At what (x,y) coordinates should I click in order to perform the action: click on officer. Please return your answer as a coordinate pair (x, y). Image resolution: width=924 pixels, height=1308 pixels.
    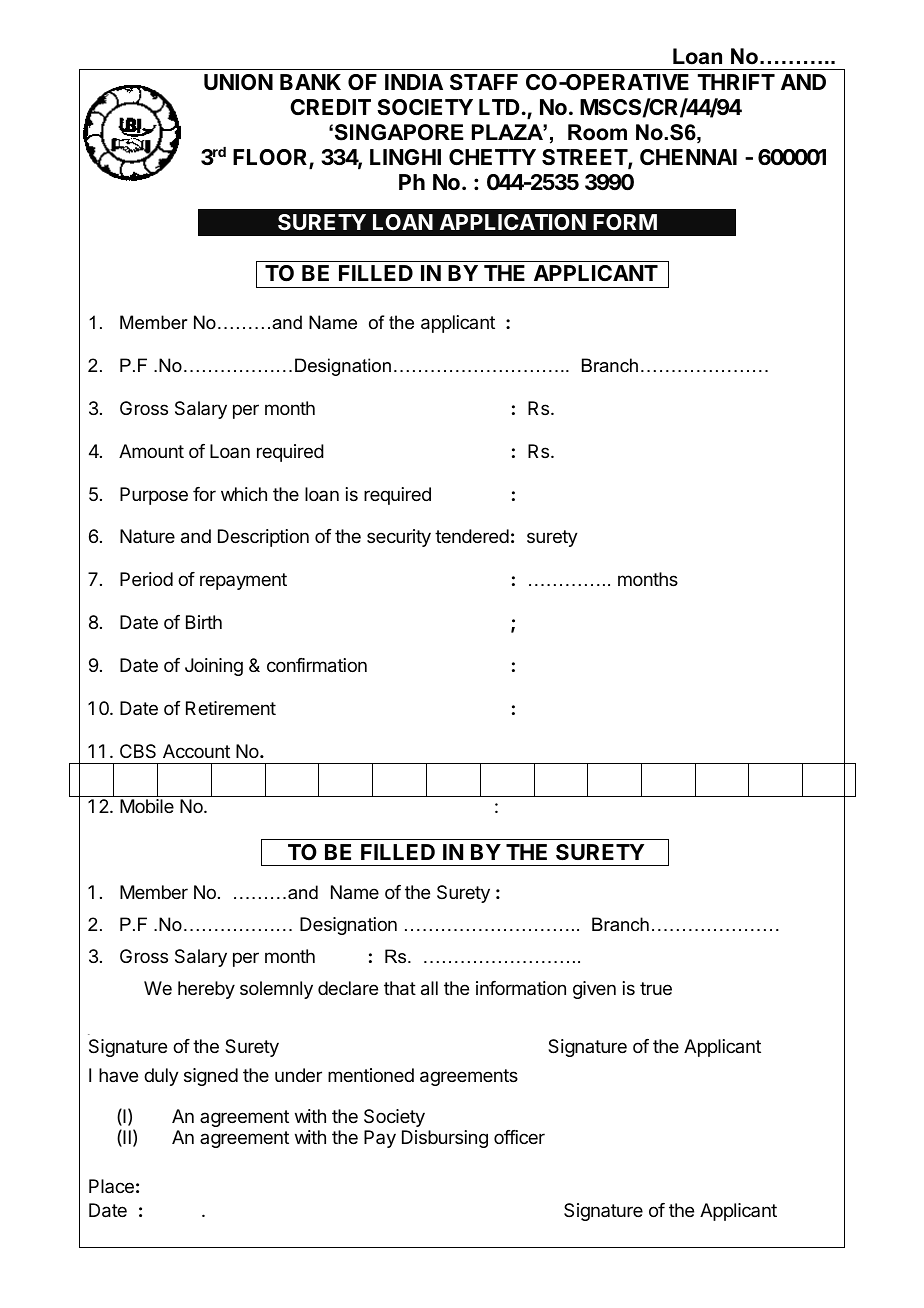
    Looking at the image, I should click on (519, 1137).
